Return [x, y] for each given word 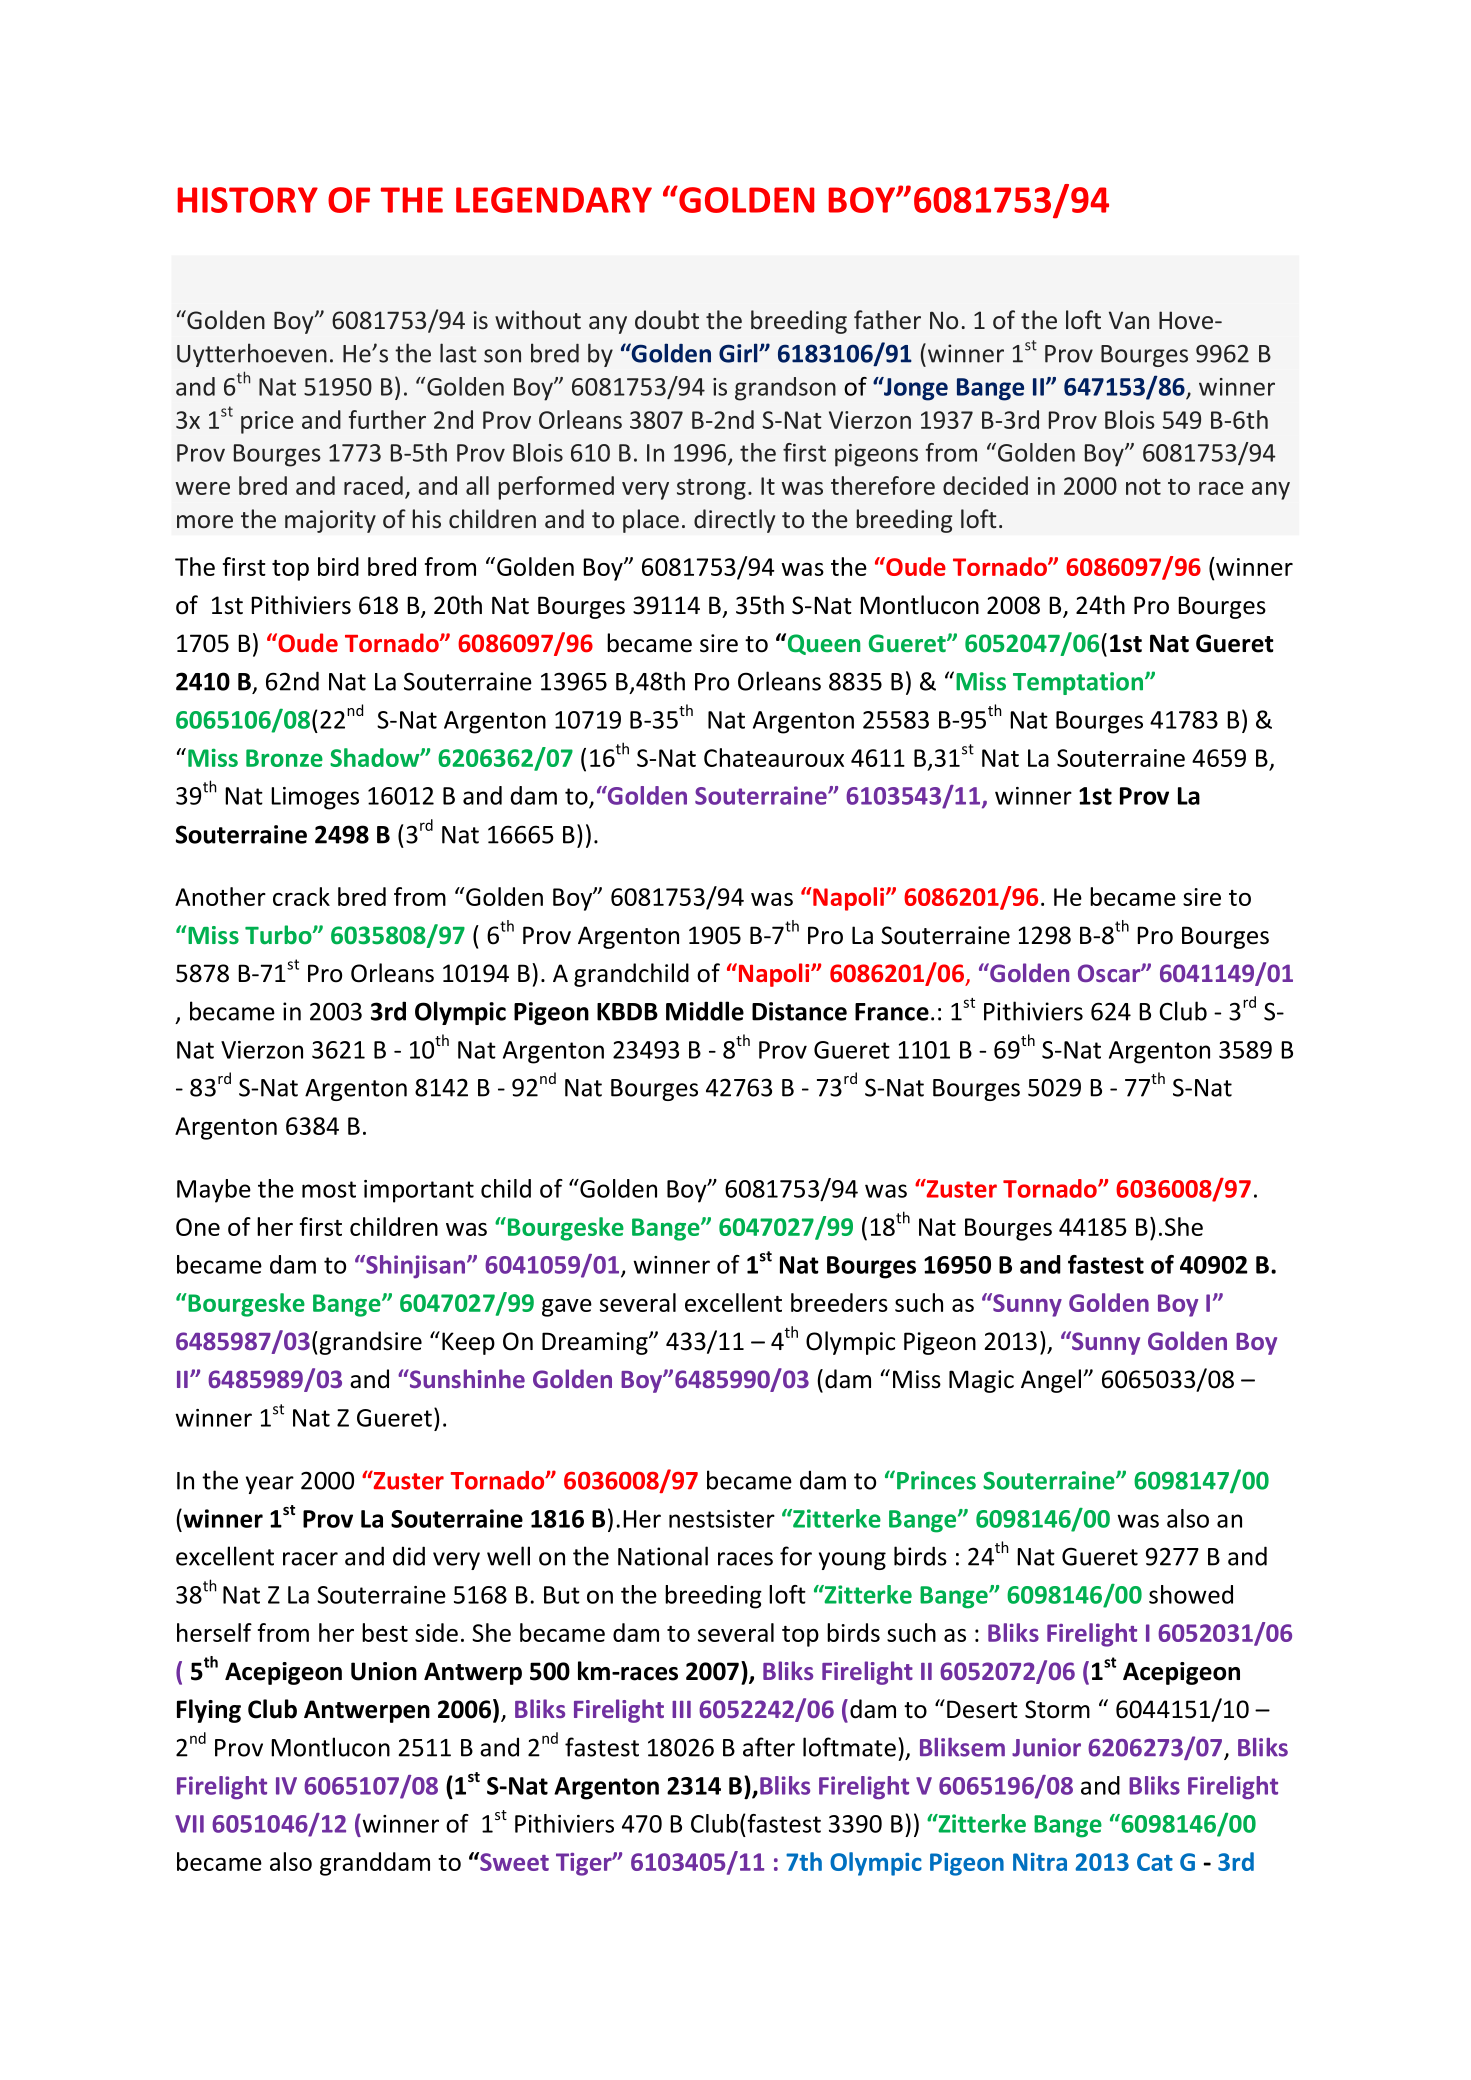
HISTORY [248, 200]
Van [1129, 320]
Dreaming [596, 1343]
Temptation [1079, 683]
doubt [667, 319]
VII [189, 1824]
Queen [822, 644]
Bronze [284, 758]
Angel [1051, 1381]
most [329, 1189]
